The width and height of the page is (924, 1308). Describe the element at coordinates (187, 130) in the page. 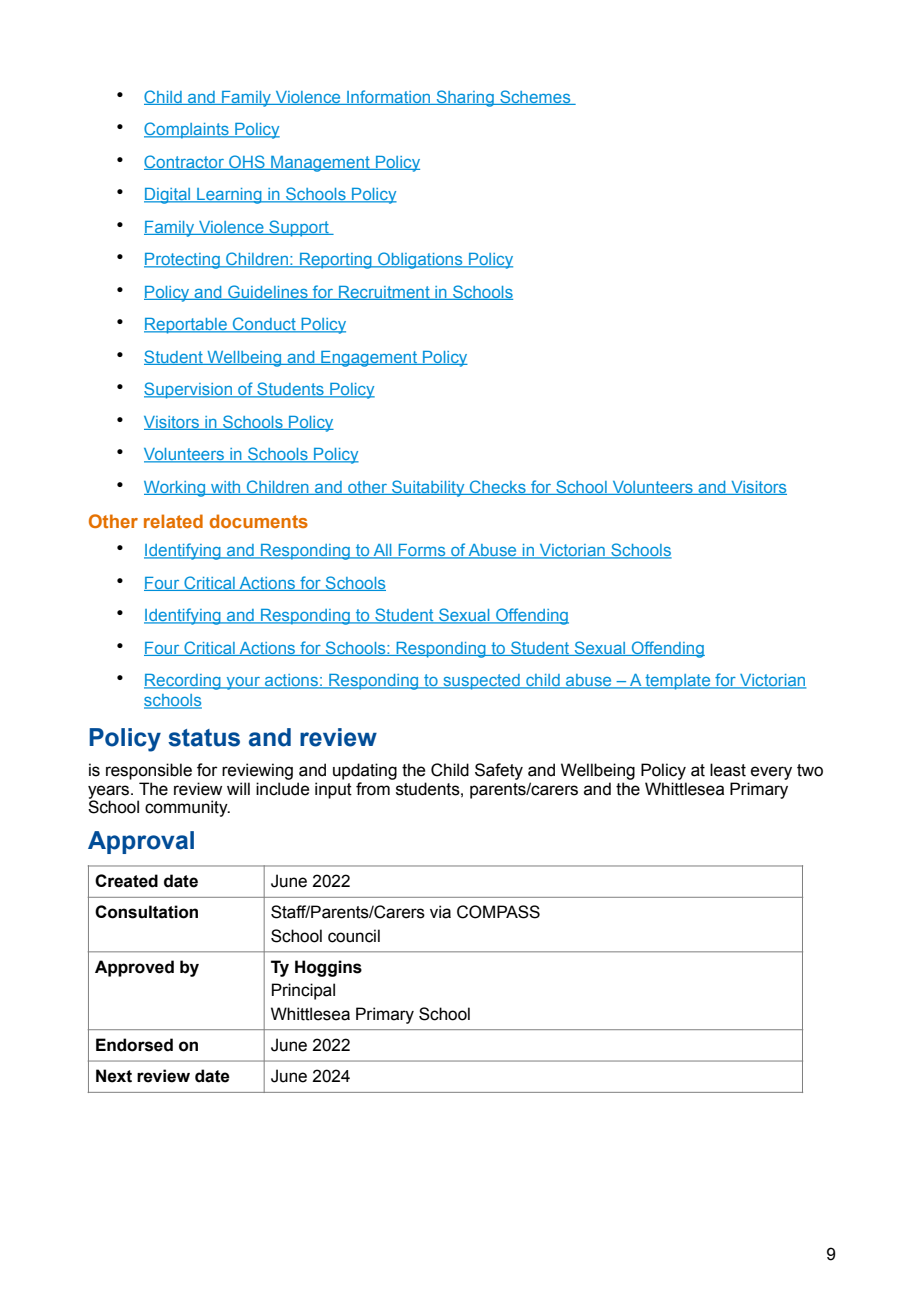

I see `Complaints` at that location.
